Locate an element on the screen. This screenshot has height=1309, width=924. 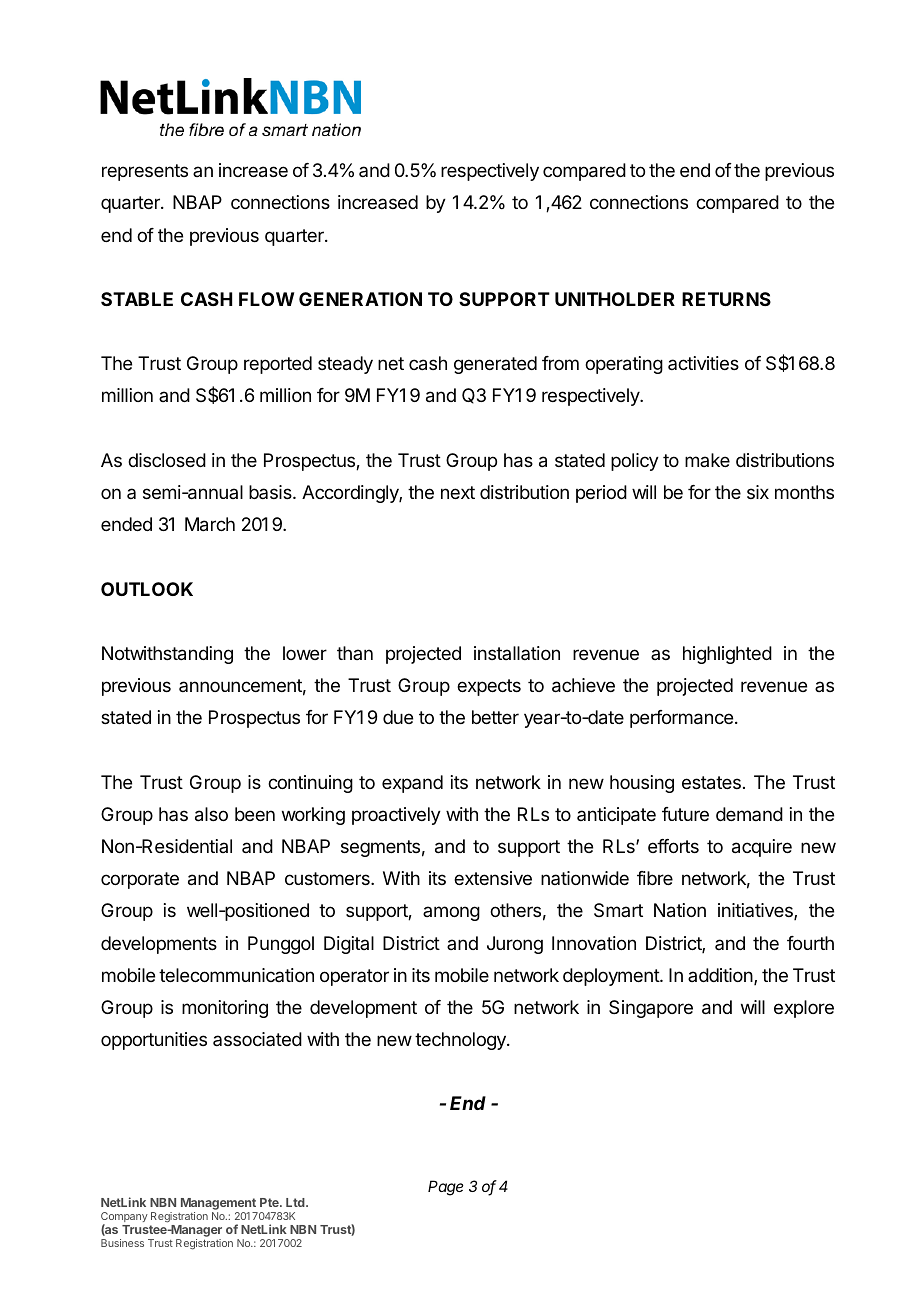
lower is located at coordinates (305, 653).
